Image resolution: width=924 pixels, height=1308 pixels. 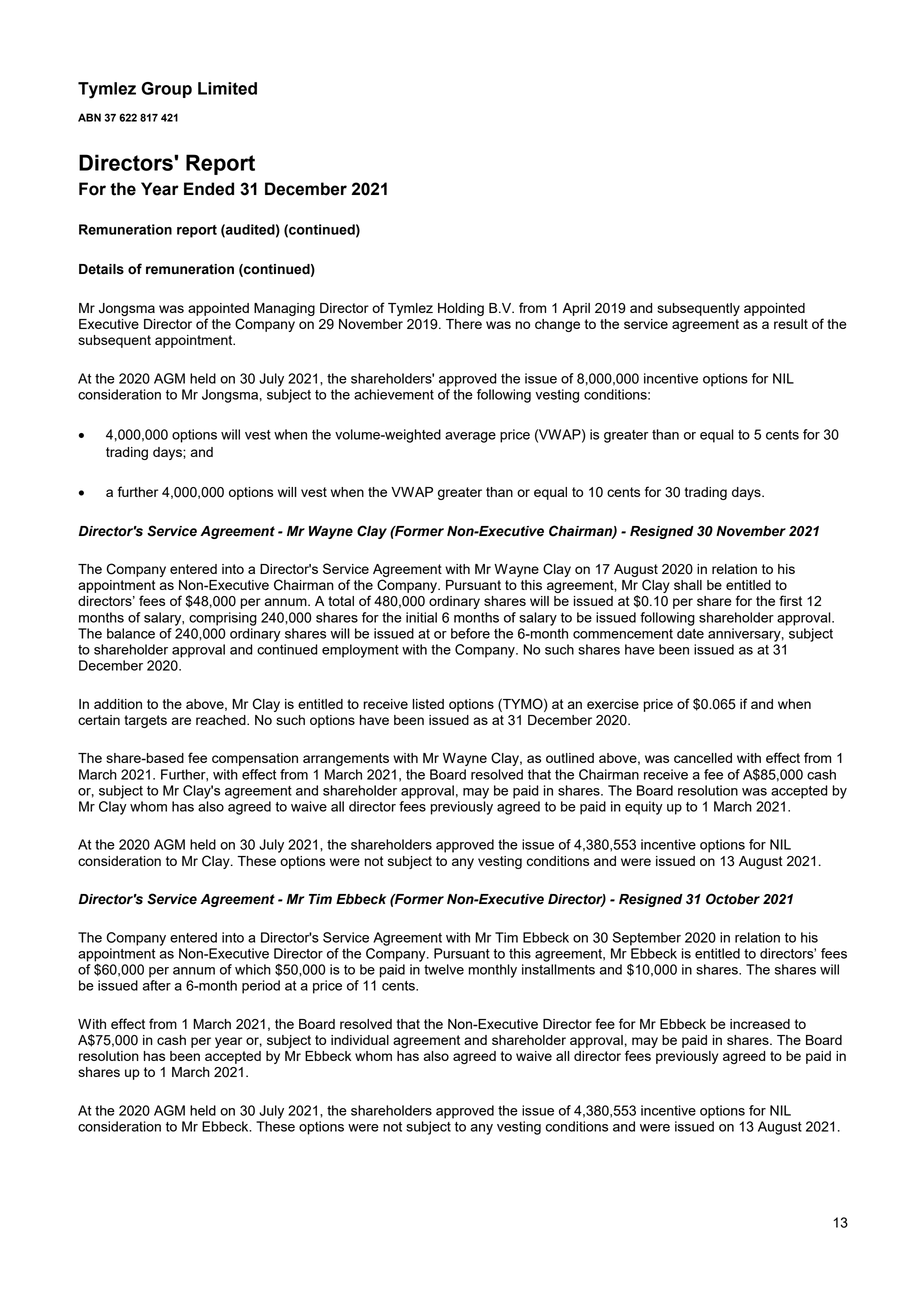 I want to click on twelve, so click(x=444, y=969).
